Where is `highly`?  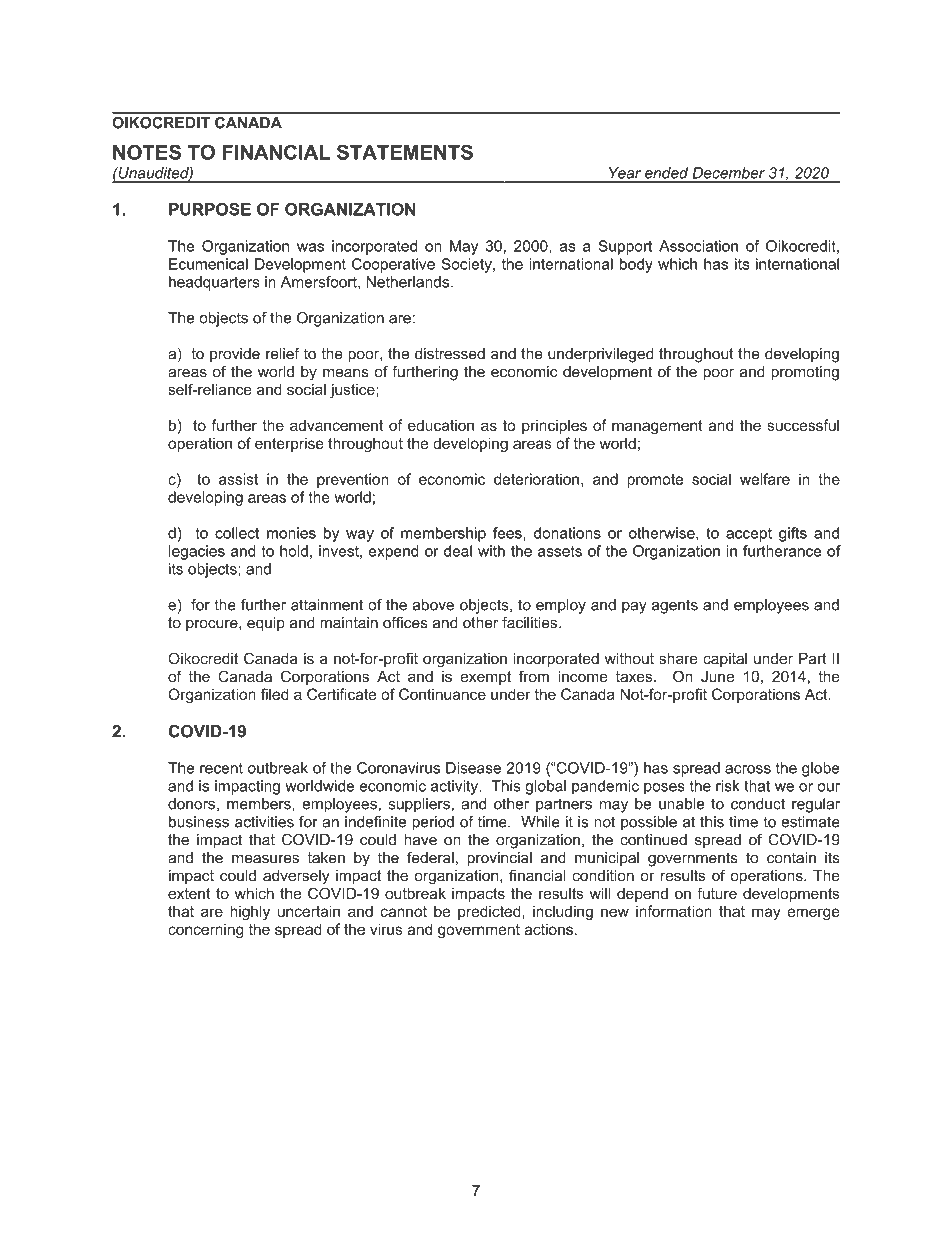
highly is located at coordinates (250, 912).
